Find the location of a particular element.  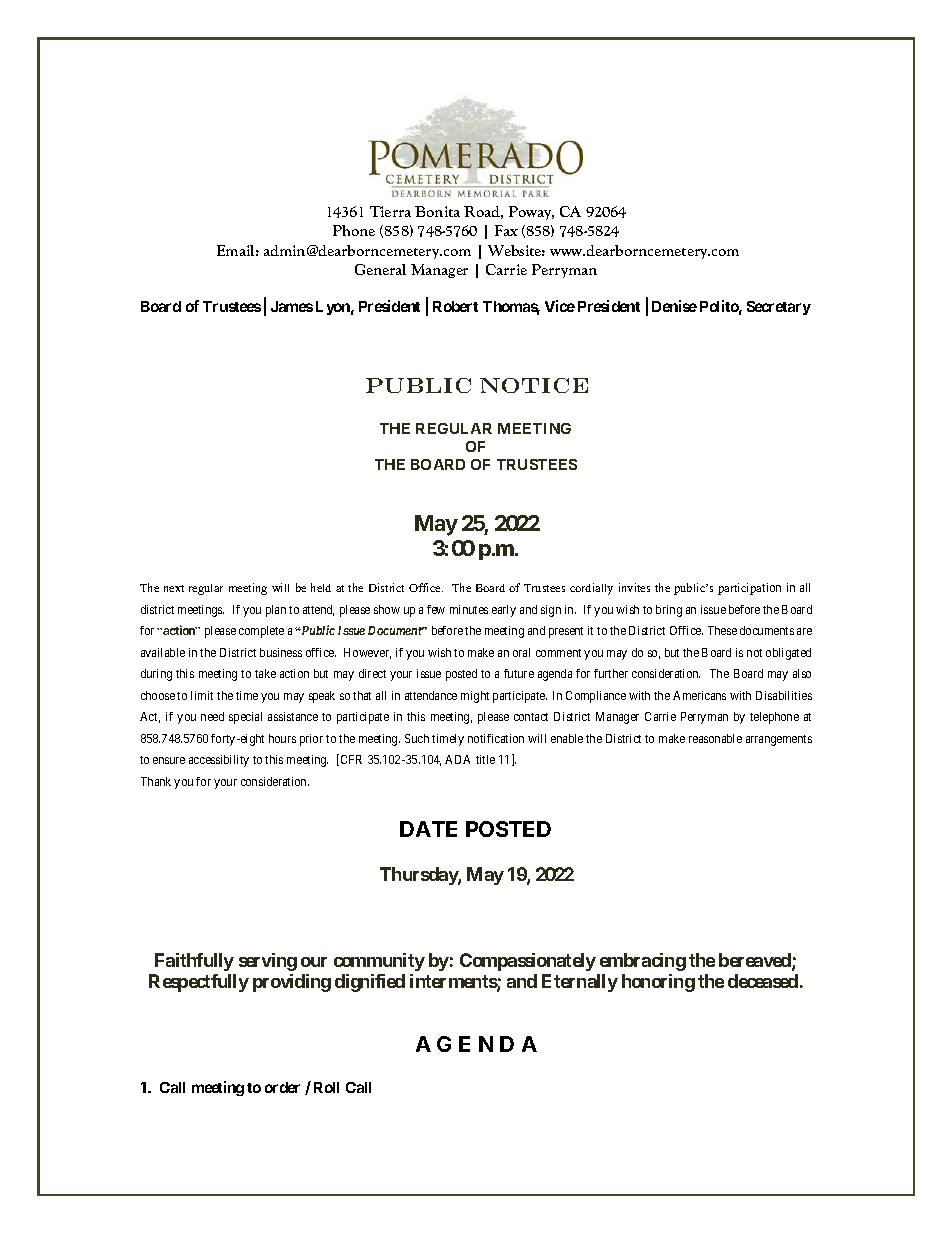

Fax is located at coordinates (506, 230).
